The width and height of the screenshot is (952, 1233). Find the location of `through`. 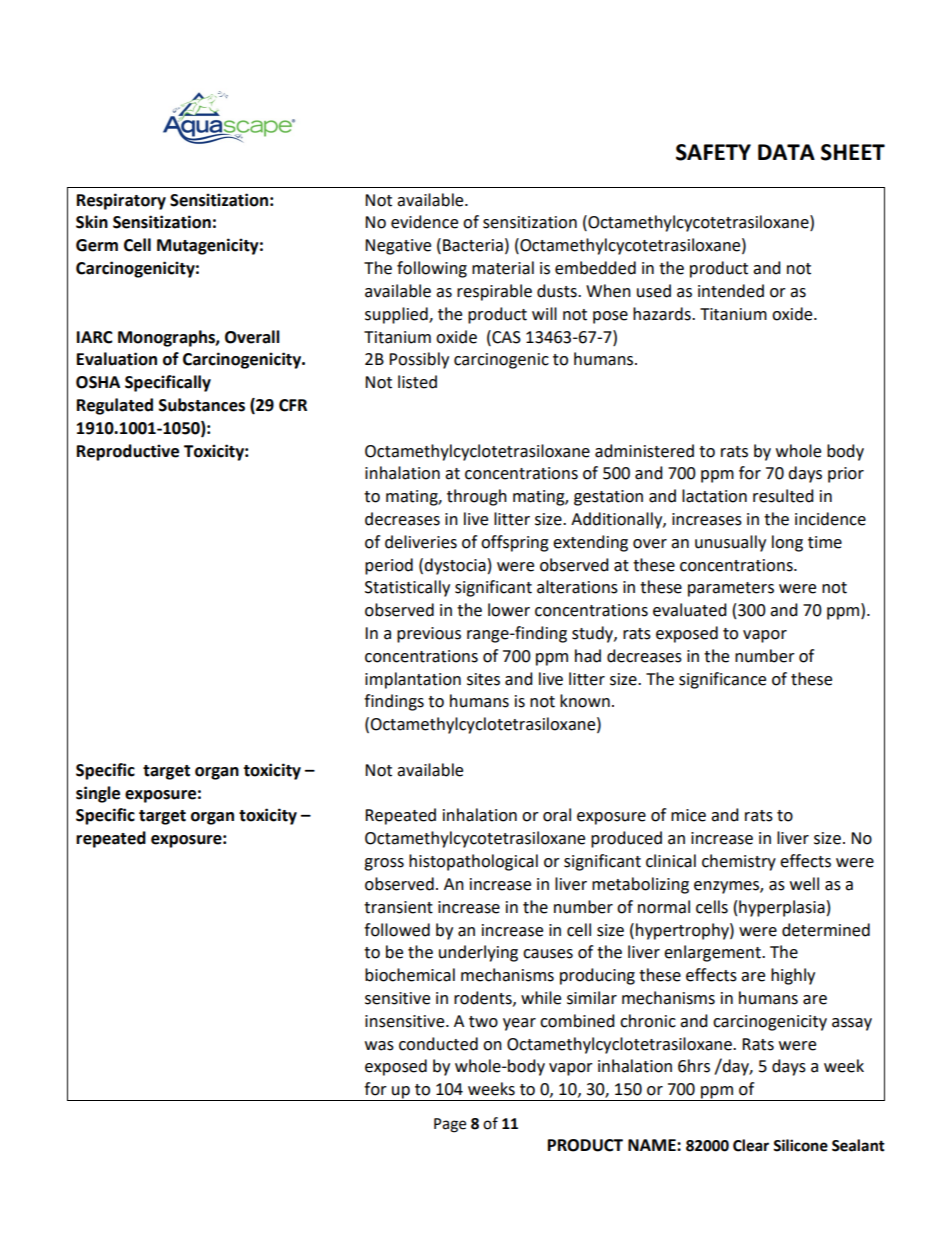

through is located at coordinates (477, 497).
